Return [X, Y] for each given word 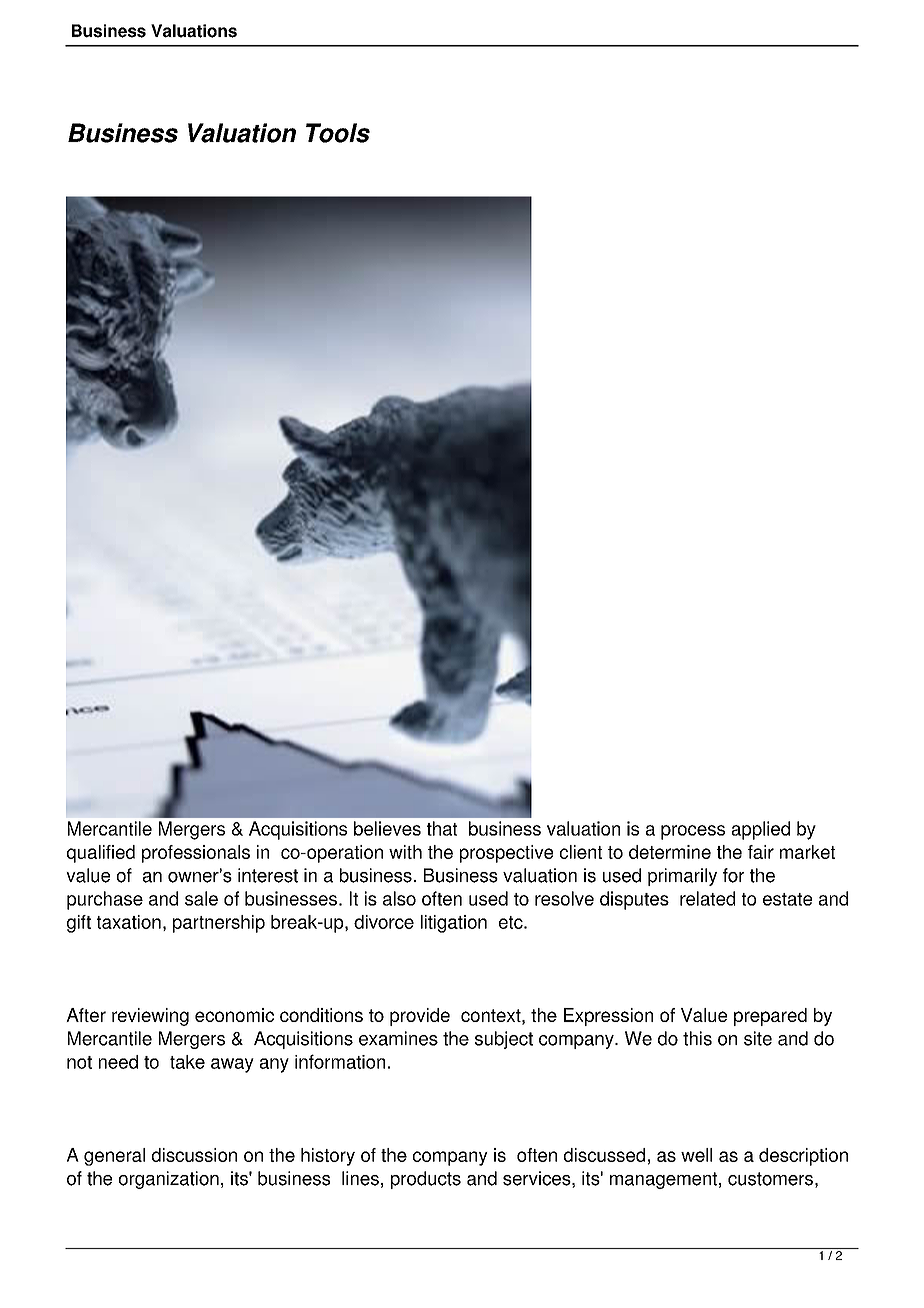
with [405, 852]
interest [268, 875]
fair [761, 852]
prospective [506, 854]
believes [387, 828]
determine [670, 852]
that [442, 828]
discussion [194, 1155]
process [693, 832]
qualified [101, 854]
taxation [129, 922]
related [707, 898]
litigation [454, 924]
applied [761, 830]
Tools [338, 133]
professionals [196, 854]
